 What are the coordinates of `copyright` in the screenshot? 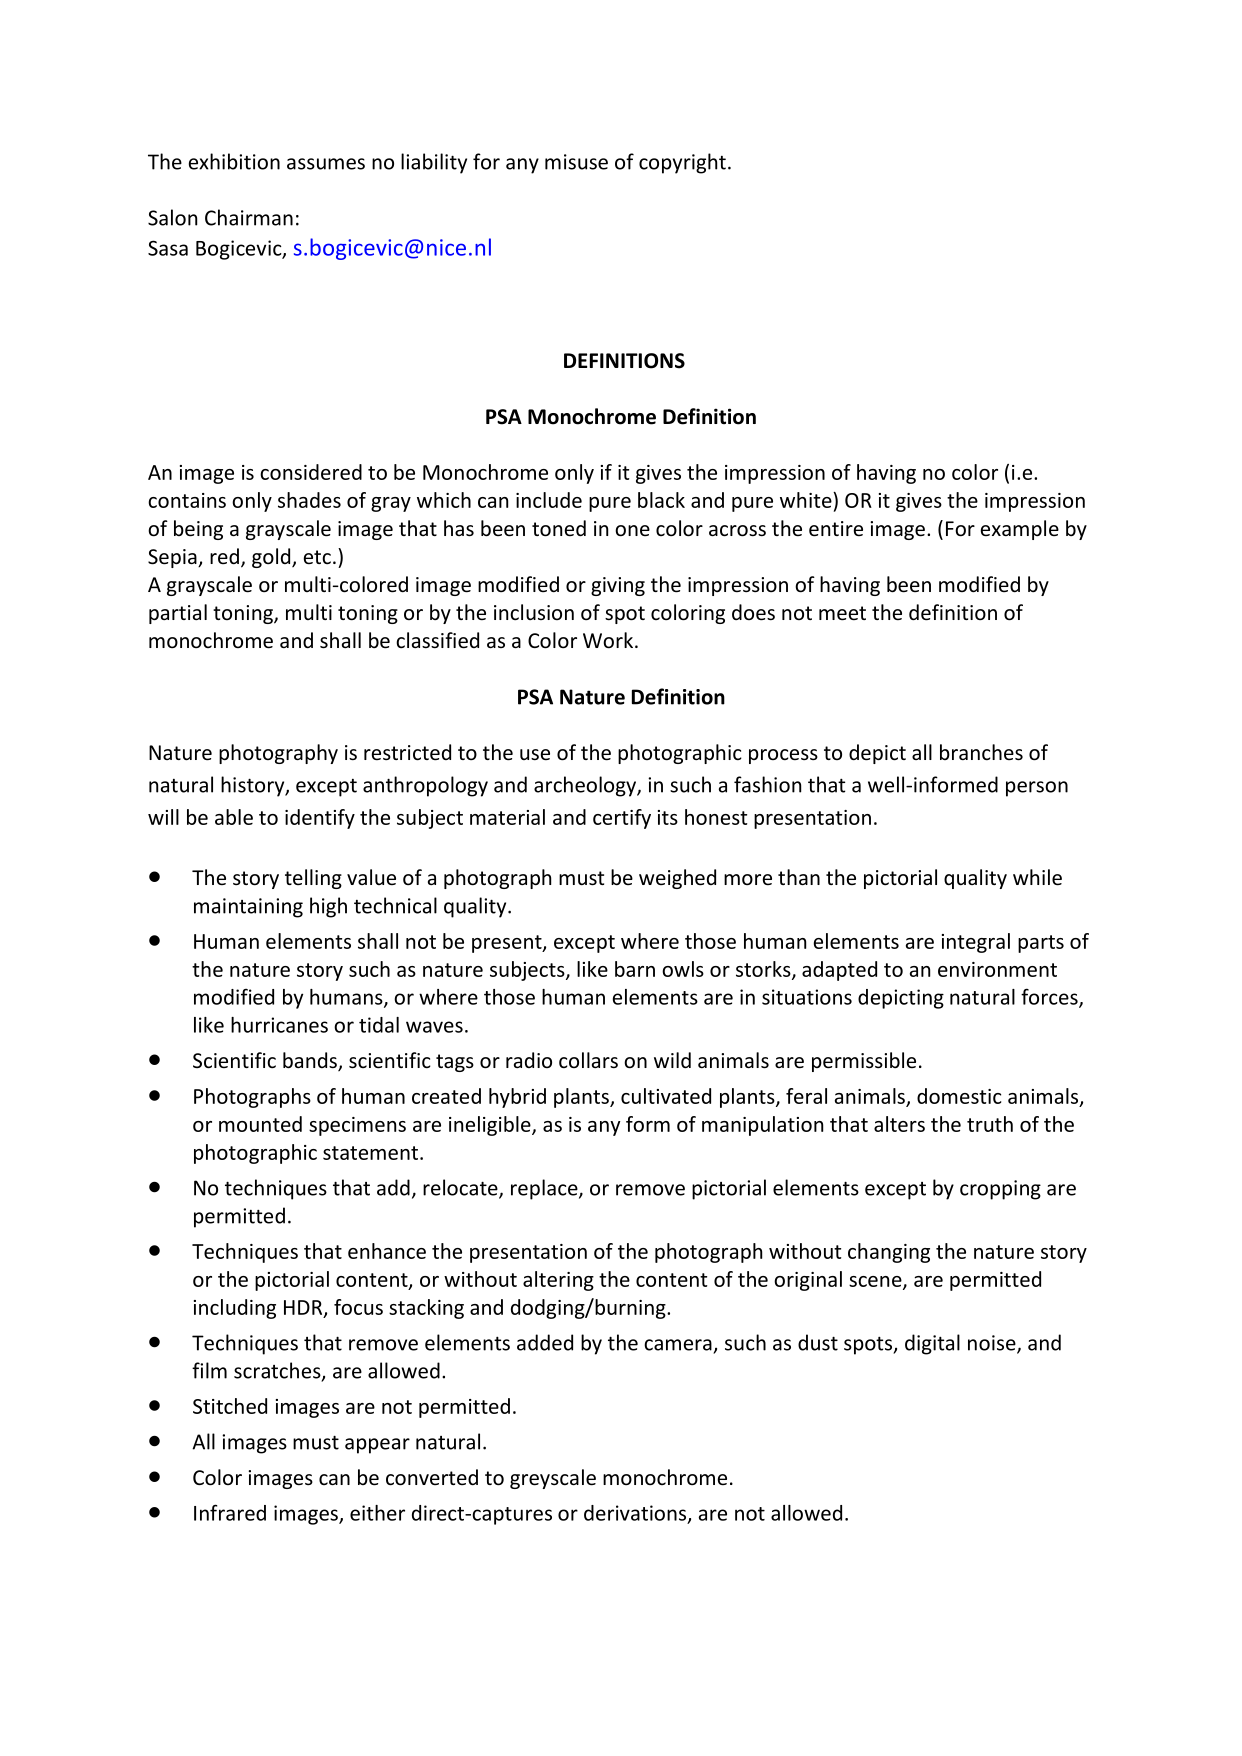 It's located at (682, 163).
